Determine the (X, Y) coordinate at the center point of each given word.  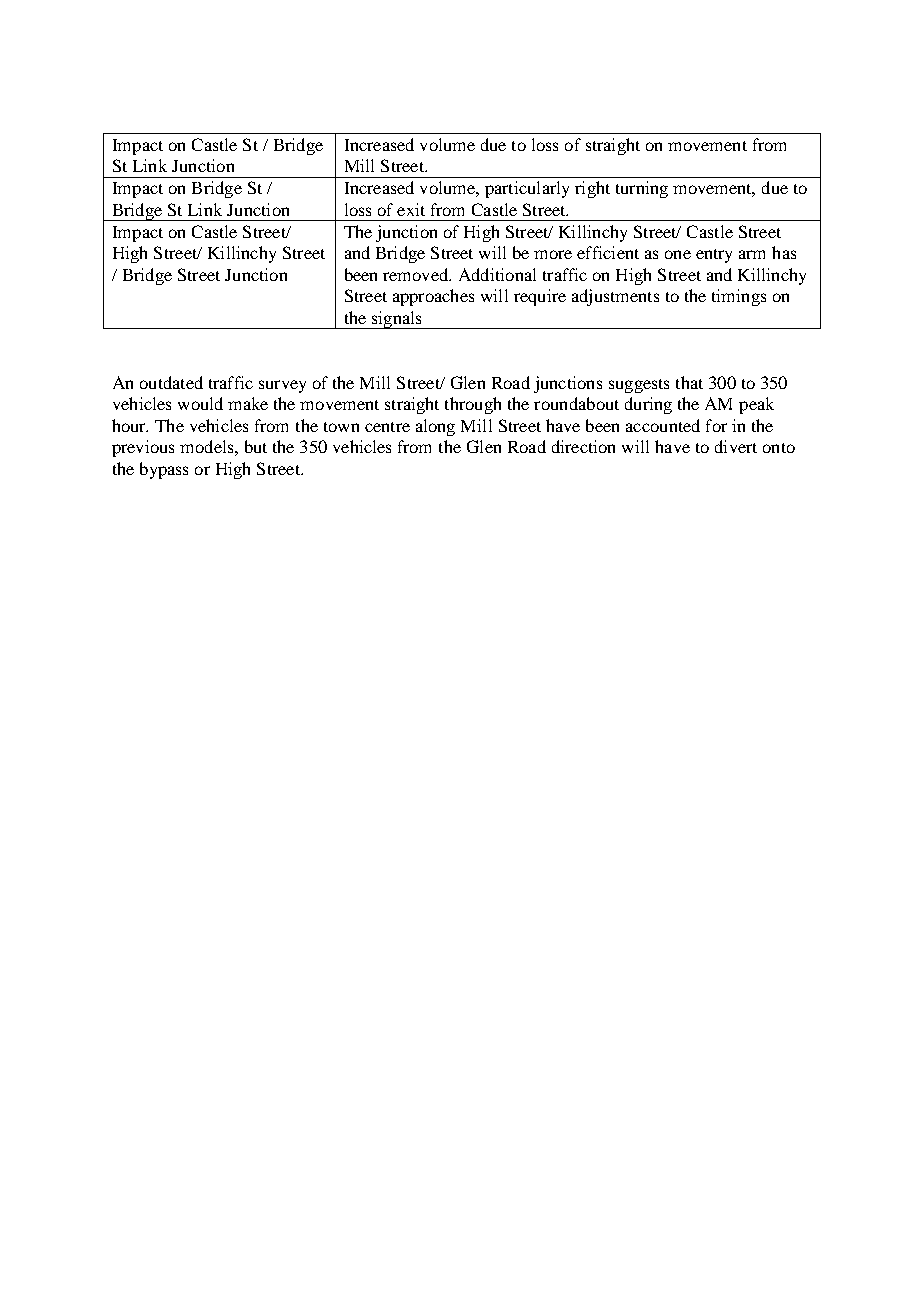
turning (642, 189)
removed (417, 274)
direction (583, 446)
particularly (527, 189)
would (200, 403)
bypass (164, 470)
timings (739, 297)
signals (396, 320)
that (689, 382)
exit (411, 209)
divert (736, 446)
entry (714, 256)
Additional (497, 274)
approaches (433, 297)
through (473, 405)
